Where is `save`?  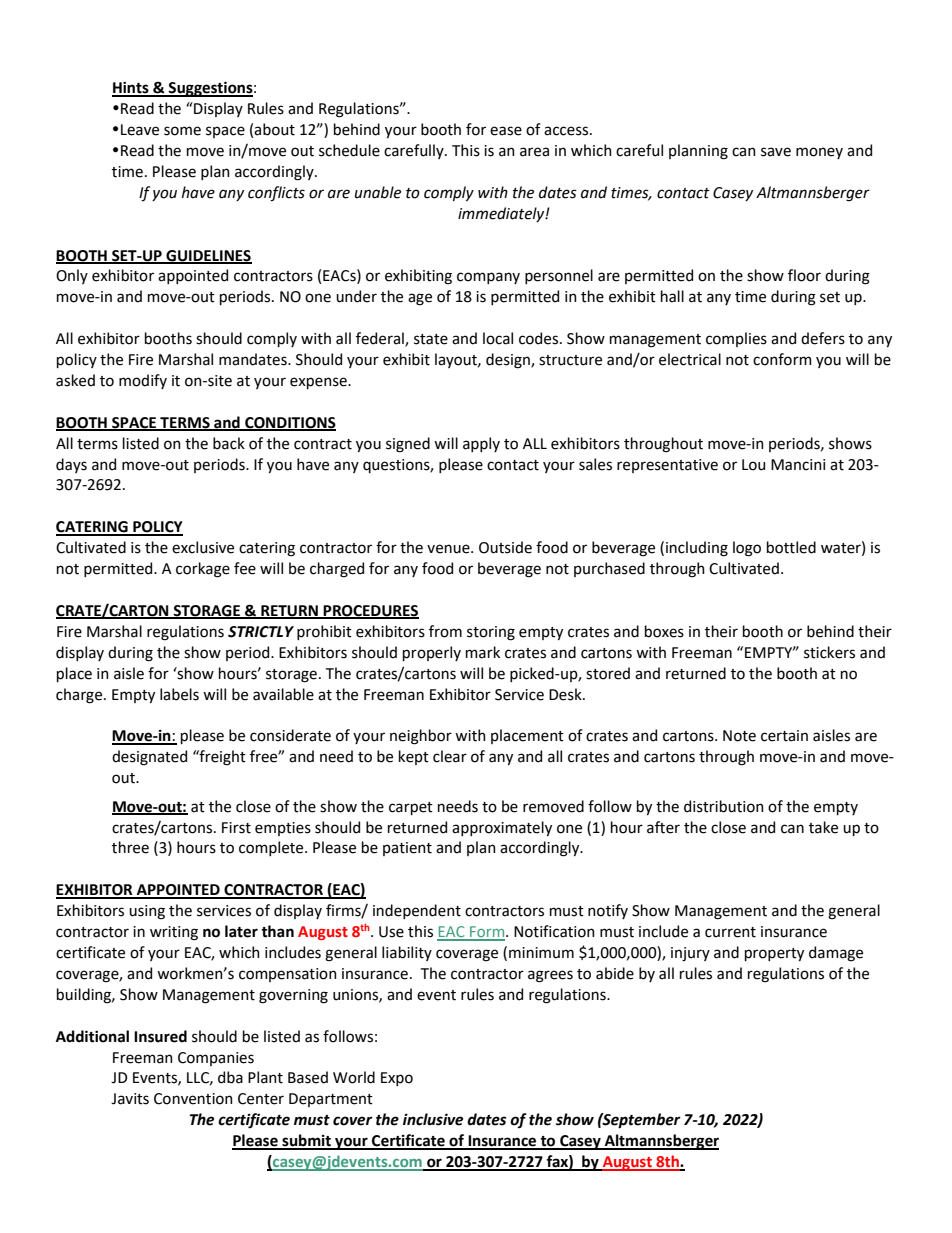
save is located at coordinates (776, 152).
